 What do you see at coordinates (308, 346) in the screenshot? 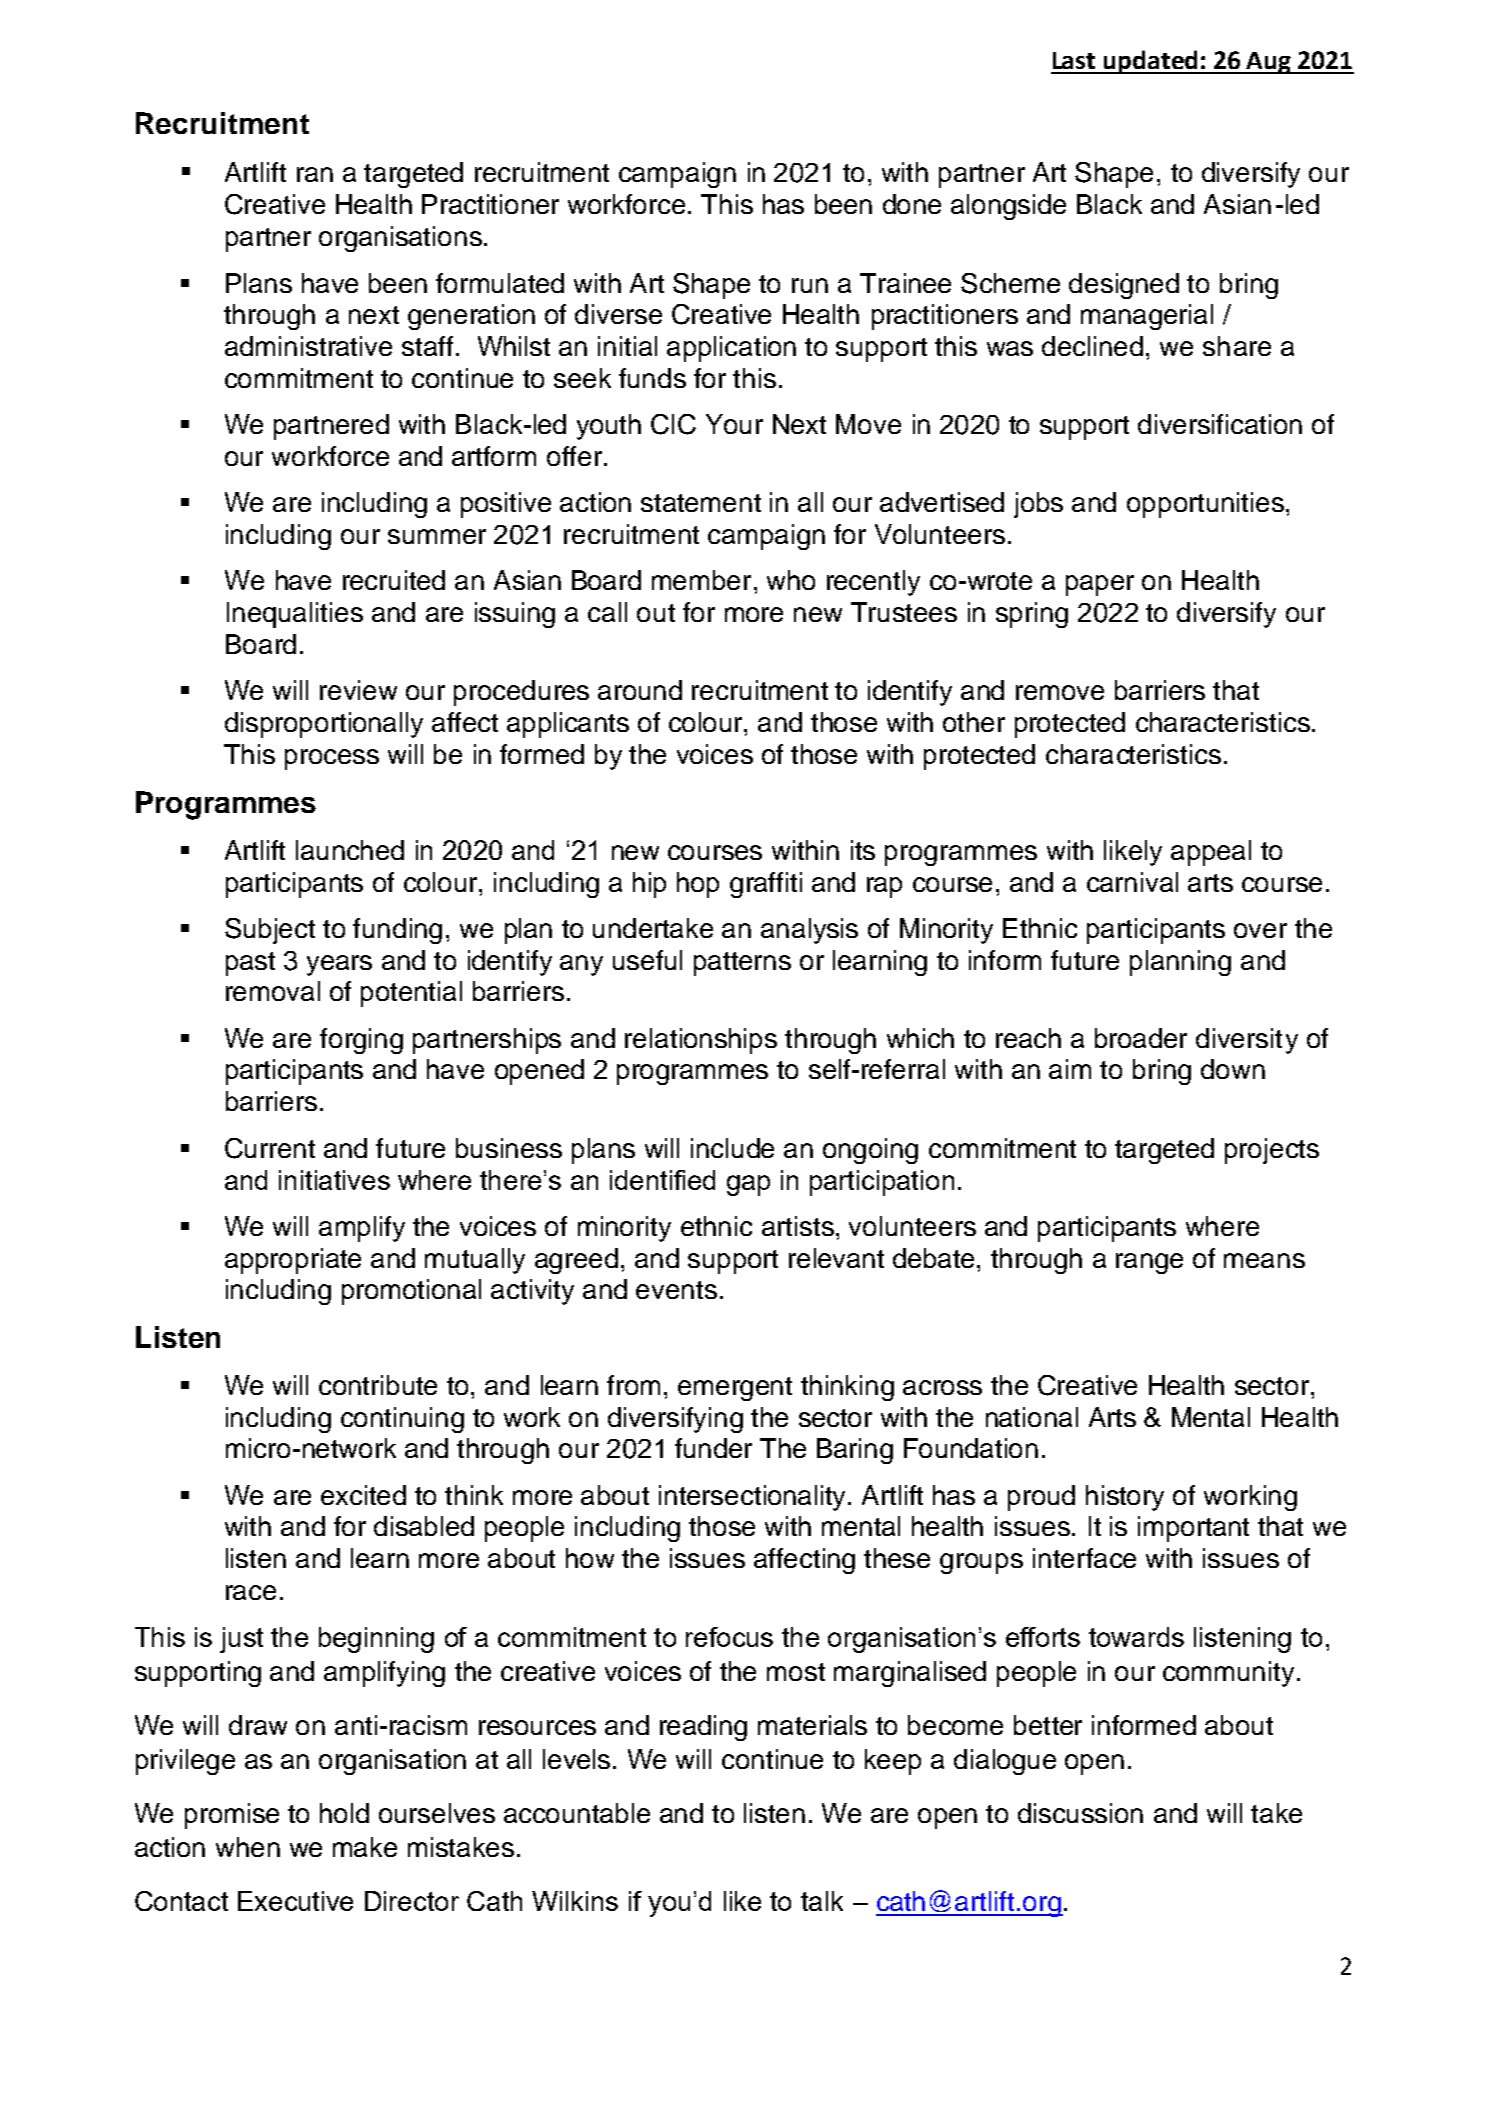
I see `administrative` at bounding box center [308, 346].
